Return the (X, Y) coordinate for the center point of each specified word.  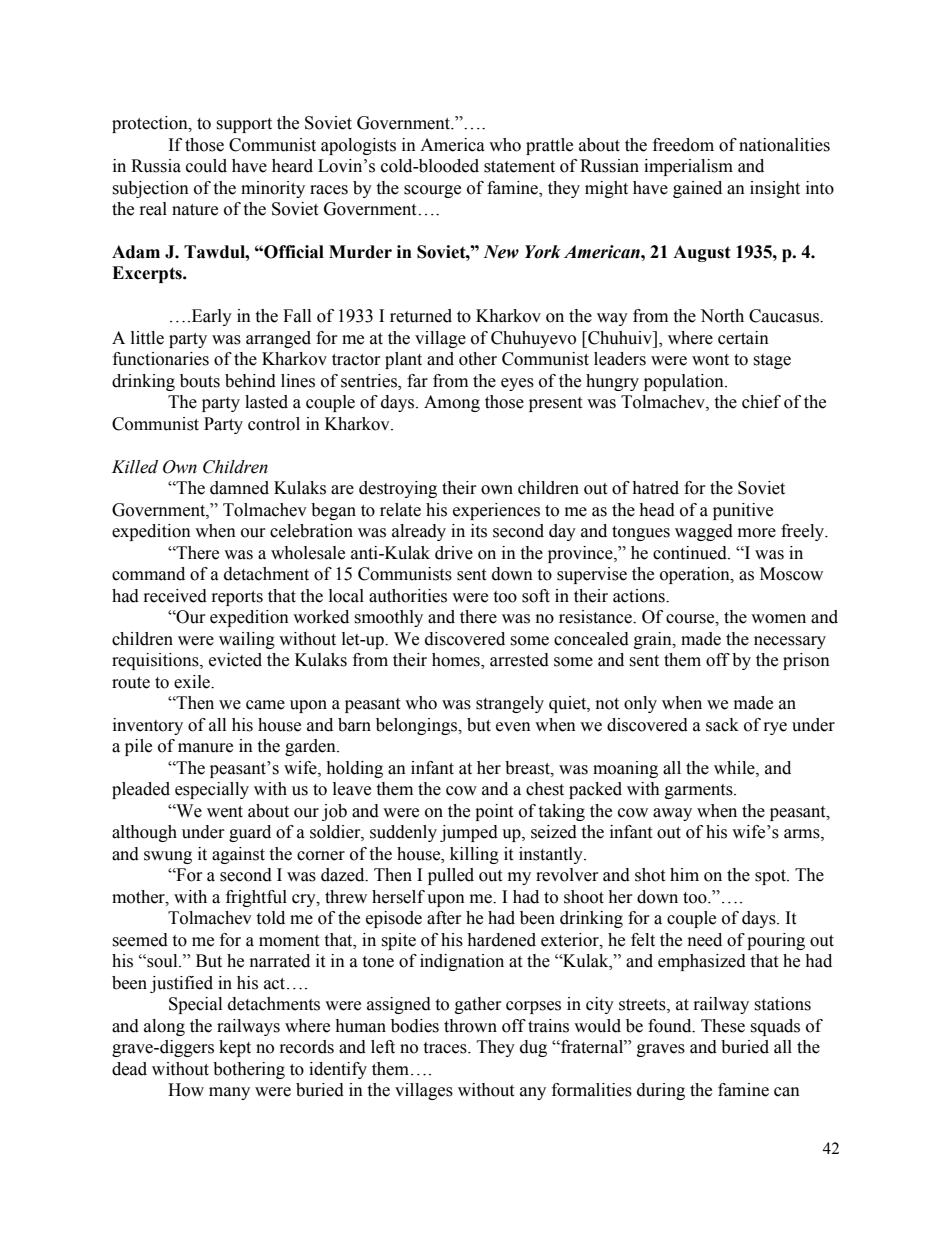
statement (519, 167)
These (723, 1026)
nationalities (784, 145)
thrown (470, 1026)
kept (235, 1048)
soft (536, 596)
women (778, 619)
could (206, 166)
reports (237, 598)
